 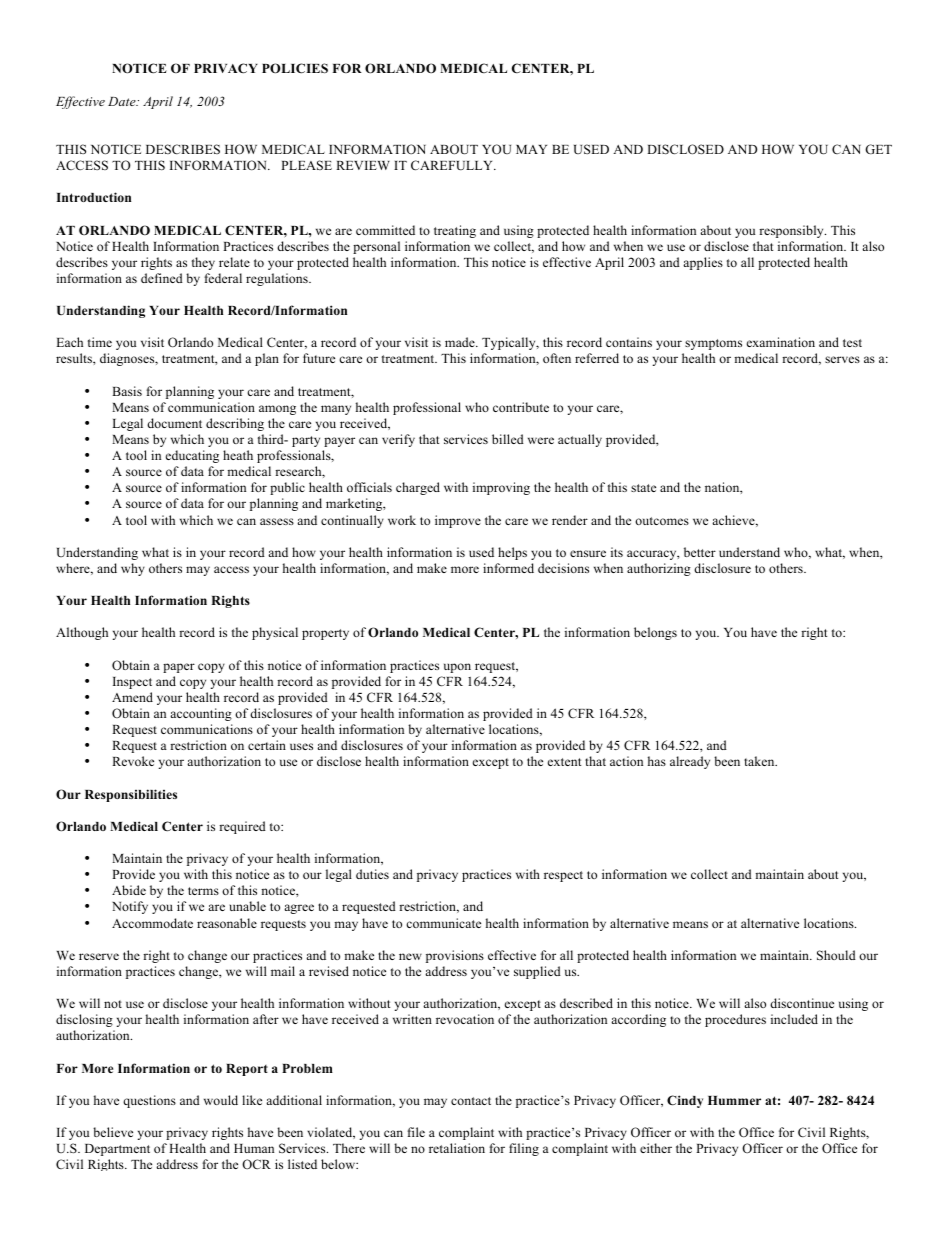 I want to click on symptoms, so click(x=713, y=344).
